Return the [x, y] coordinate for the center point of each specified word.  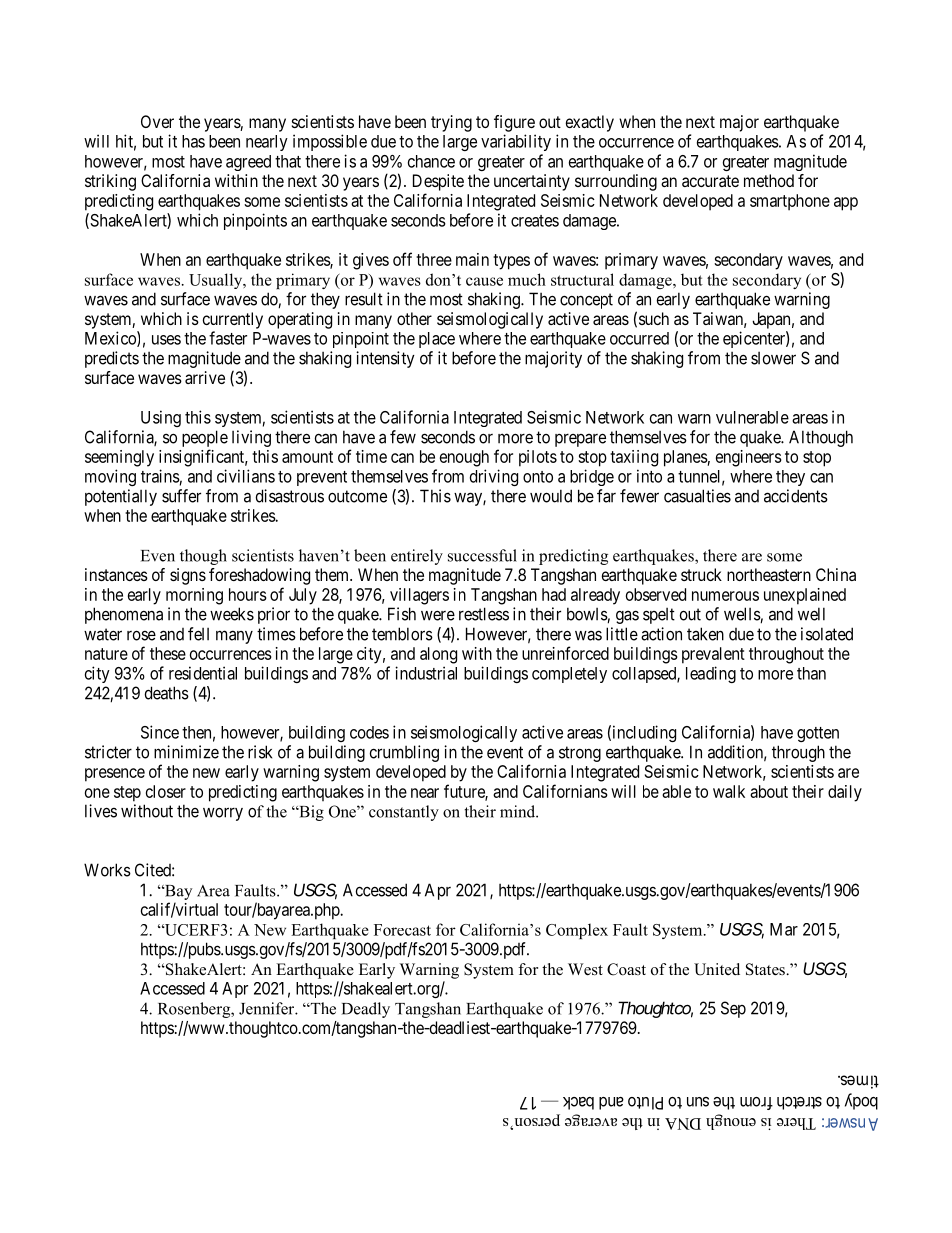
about [769, 791]
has [193, 141]
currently [233, 320]
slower [773, 358]
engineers [749, 458]
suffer [181, 496]
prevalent [713, 655]
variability [516, 142]
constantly [404, 813]
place [437, 340]
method [769, 180]
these [168, 653]
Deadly [366, 1010]
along [438, 655]
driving [494, 477]
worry [223, 814]
